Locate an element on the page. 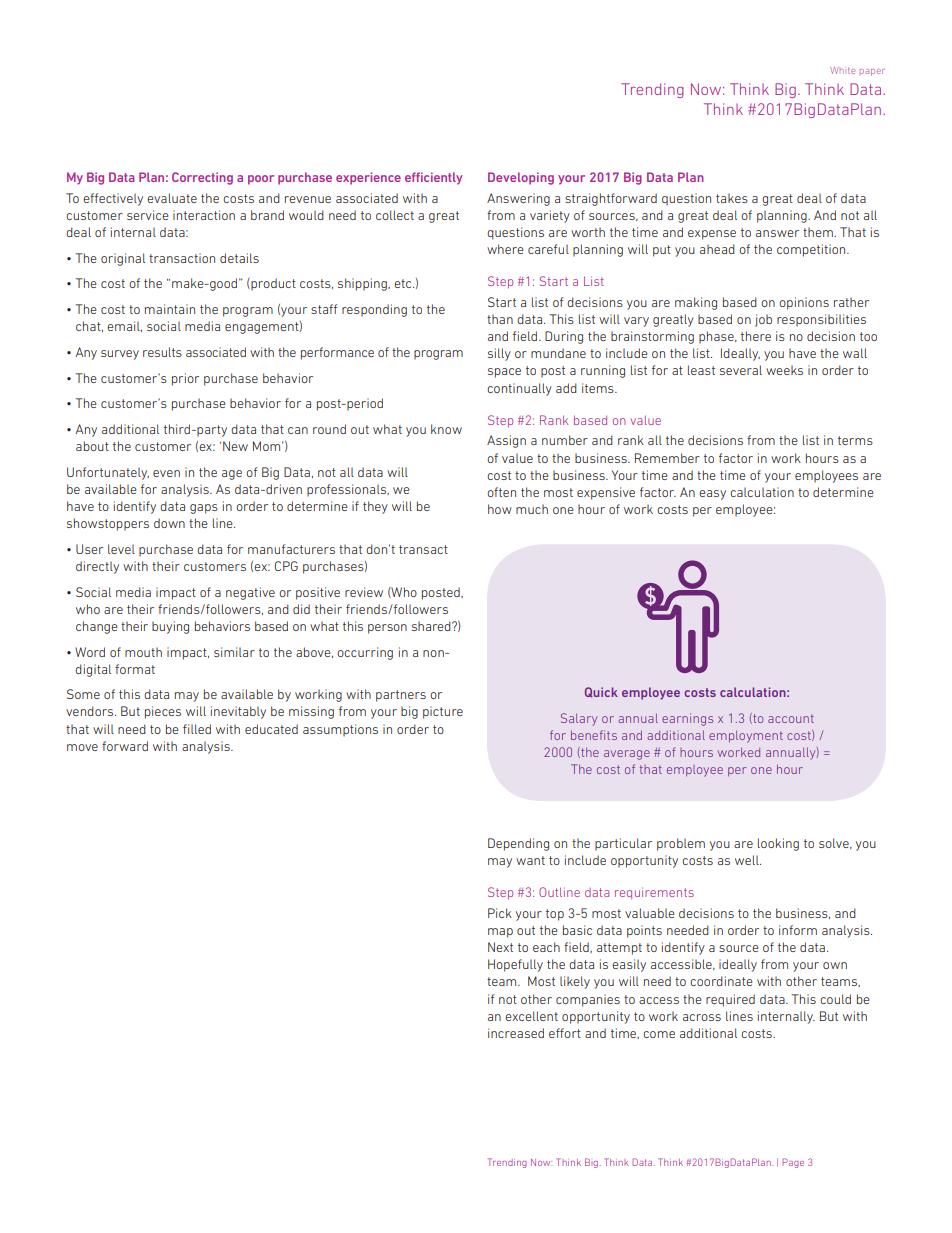 This document has width=952, height=1233. buying is located at coordinates (170, 627).
